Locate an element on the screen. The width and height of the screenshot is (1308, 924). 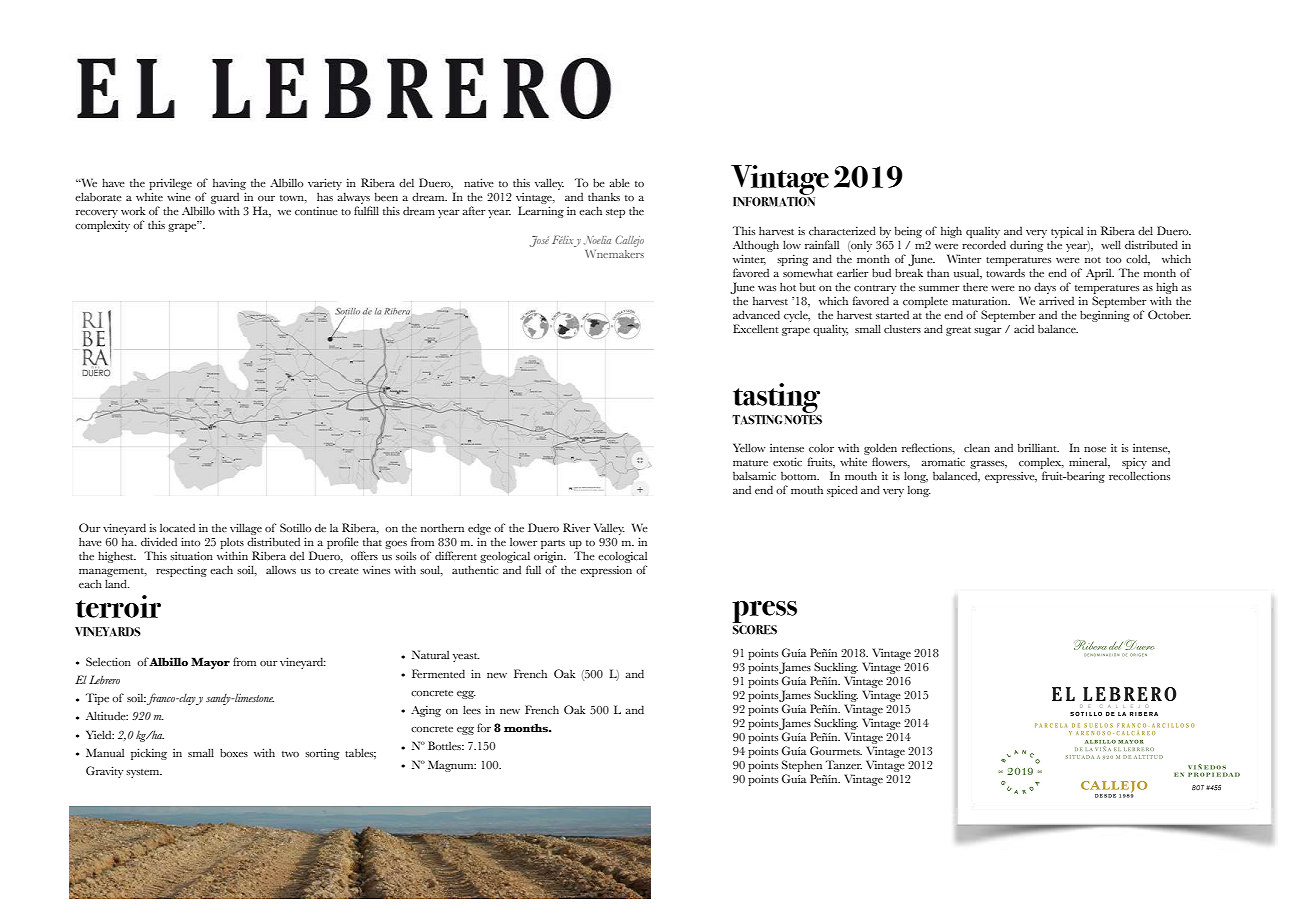
Gourmets is located at coordinates (836, 750).
